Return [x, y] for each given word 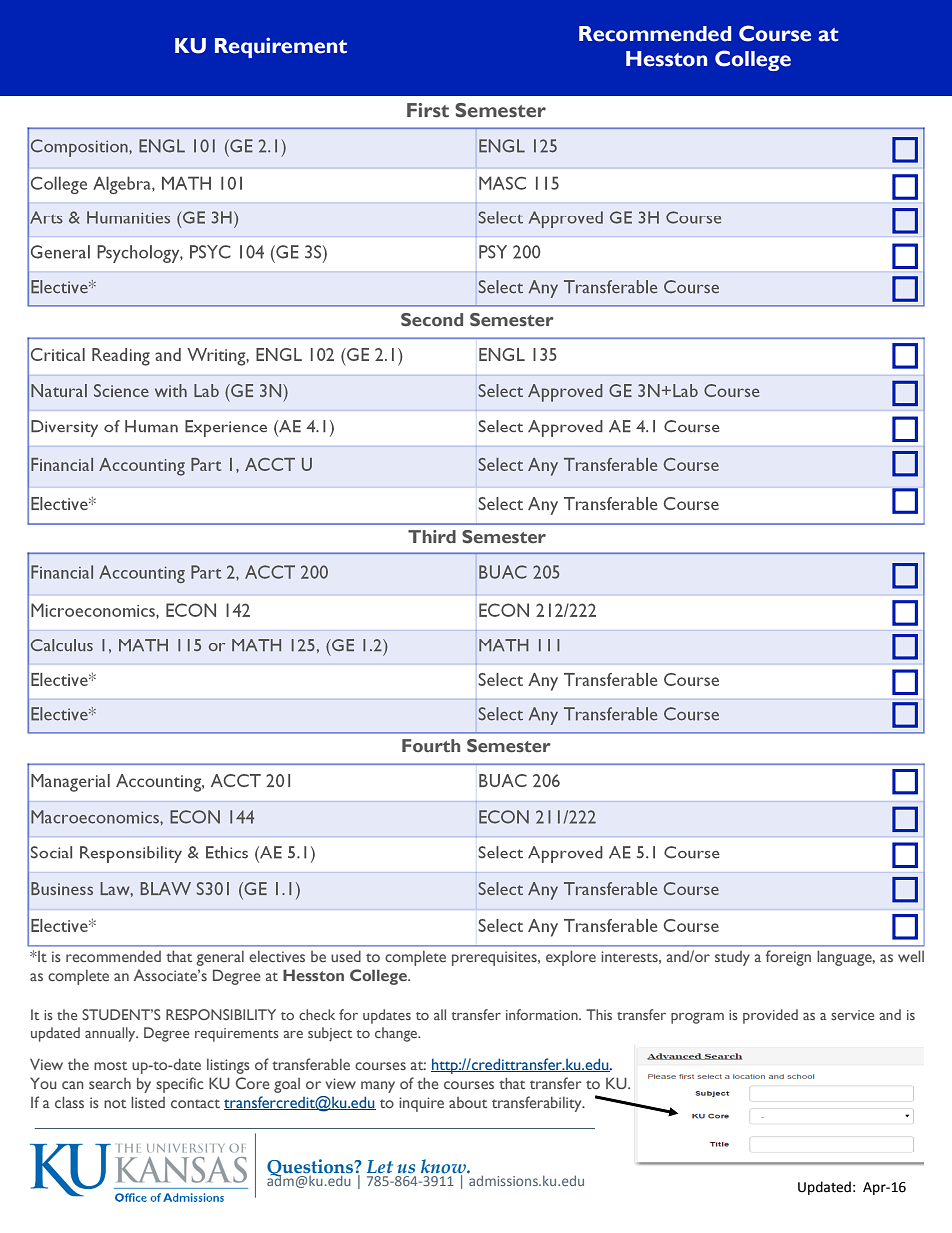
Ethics [227, 852]
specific [179, 1085]
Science [121, 390]
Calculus [62, 645]
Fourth [431, 746]
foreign [788, 958]
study [732, 958]
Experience [226, 428]
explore [571, 958]
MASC [502, 183]
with [171, 390]
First [428, 110]
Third [432, 536]
